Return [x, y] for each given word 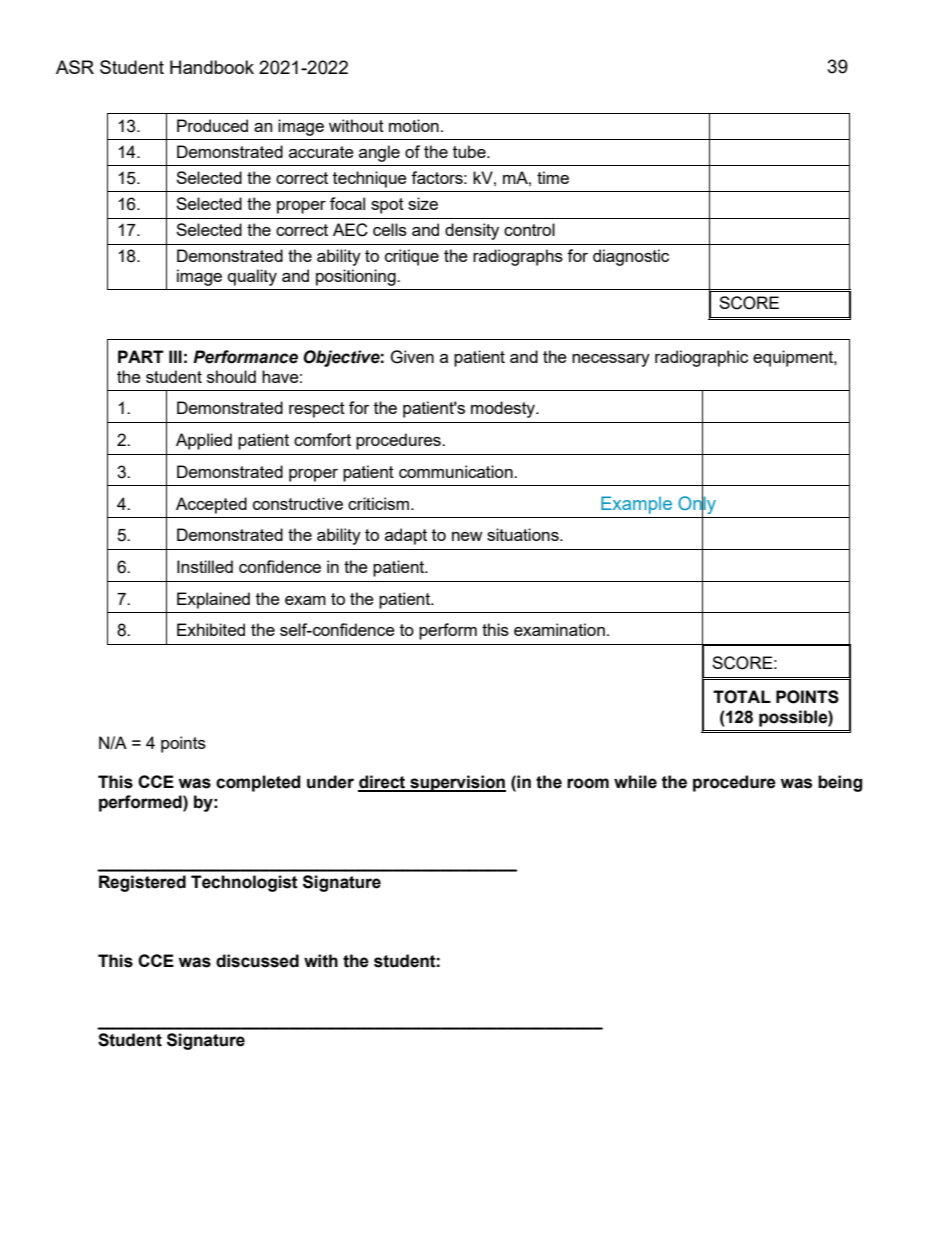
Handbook [212, 67]
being [840, 783]
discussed [257, 961]
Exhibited [211, 629]
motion [414, 125]
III [175, 356]
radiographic [701, 358]
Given [412, 357]
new [467, 536]
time [553, 177]
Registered [142, 883]
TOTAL [742, 697]
